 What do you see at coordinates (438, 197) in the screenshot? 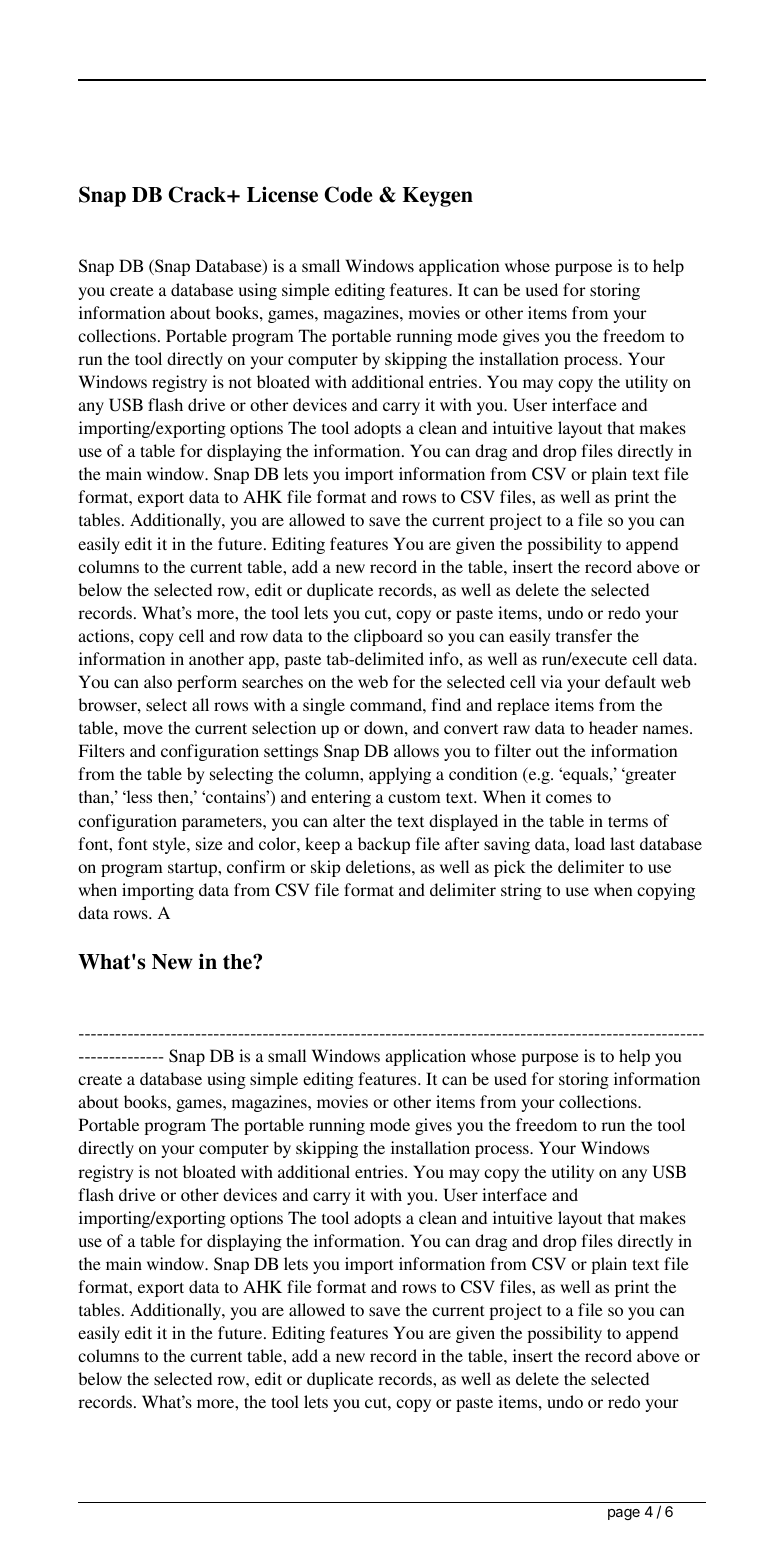
I see `Keygen` at bounding box center [438, 197].
